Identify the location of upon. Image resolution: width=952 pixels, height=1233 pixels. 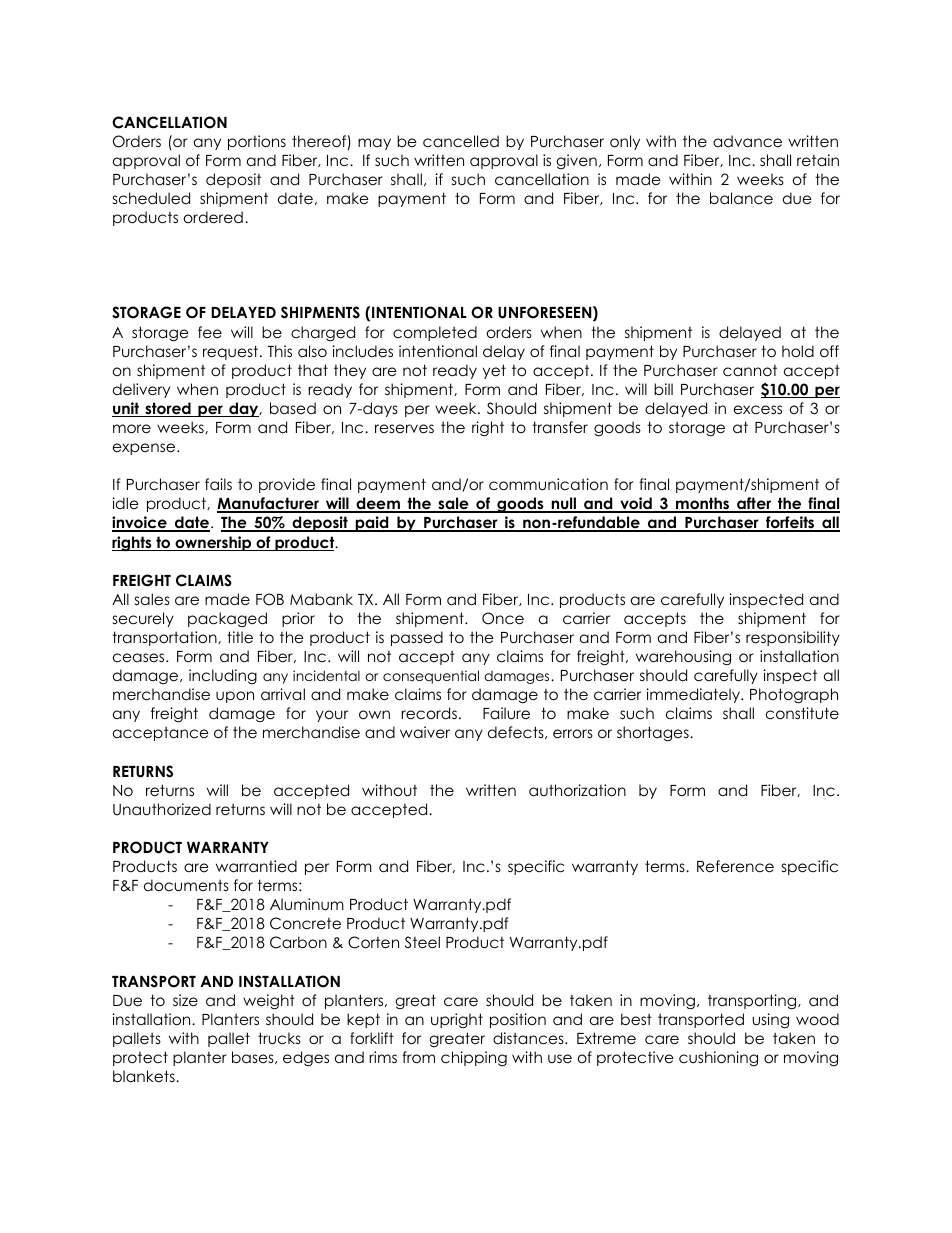
(235, 697).
